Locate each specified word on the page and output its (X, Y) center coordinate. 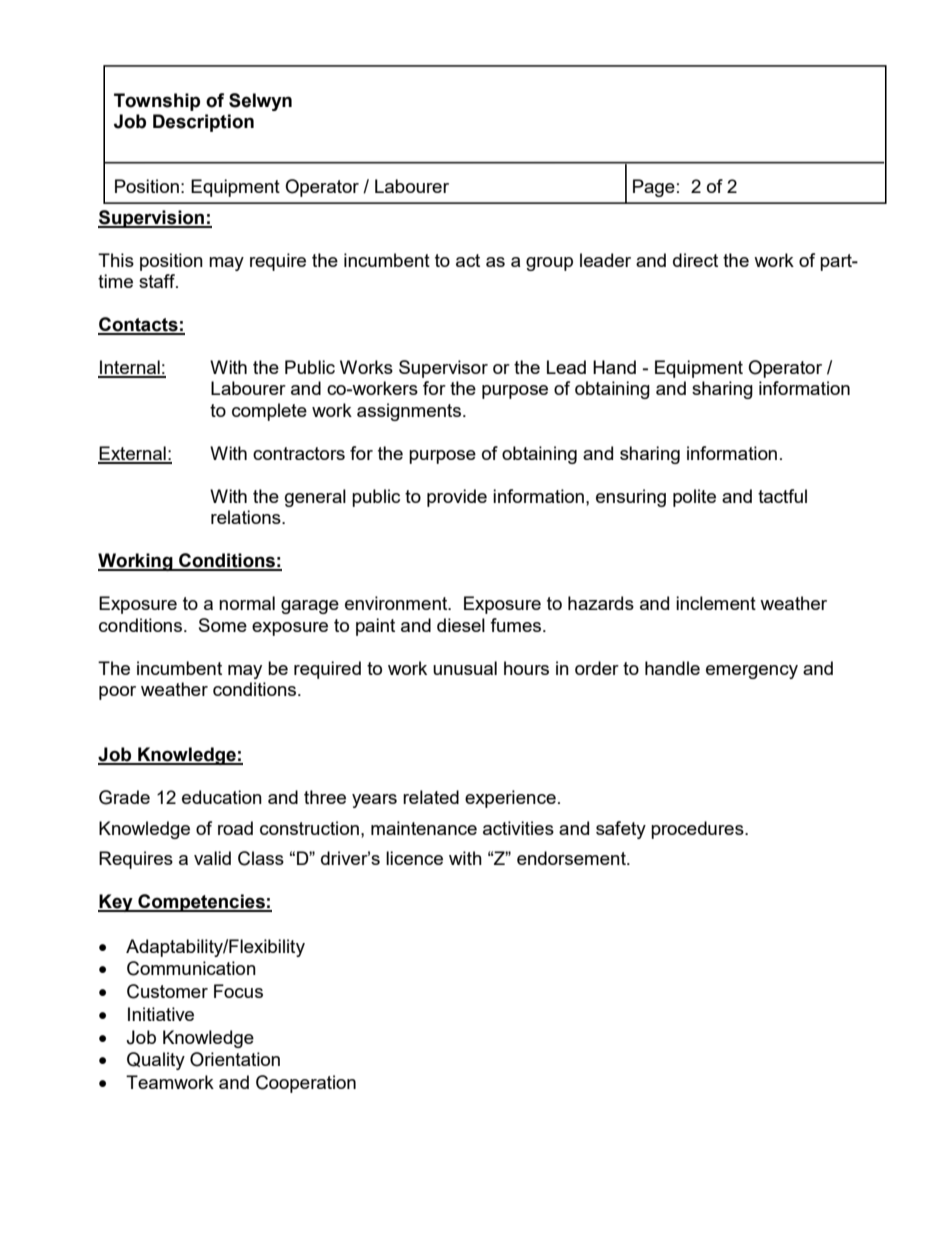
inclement (716, 603)
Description (203, 123)
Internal (130, 368)
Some (223, 625)
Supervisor (443, 369)
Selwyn (260, 102)
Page (654, 188)
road (235, 828)
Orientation (235, 1059)
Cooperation (306, 1084)
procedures (698, 830)
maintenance (424, 828)
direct (695, 260)
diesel (461, 625)
